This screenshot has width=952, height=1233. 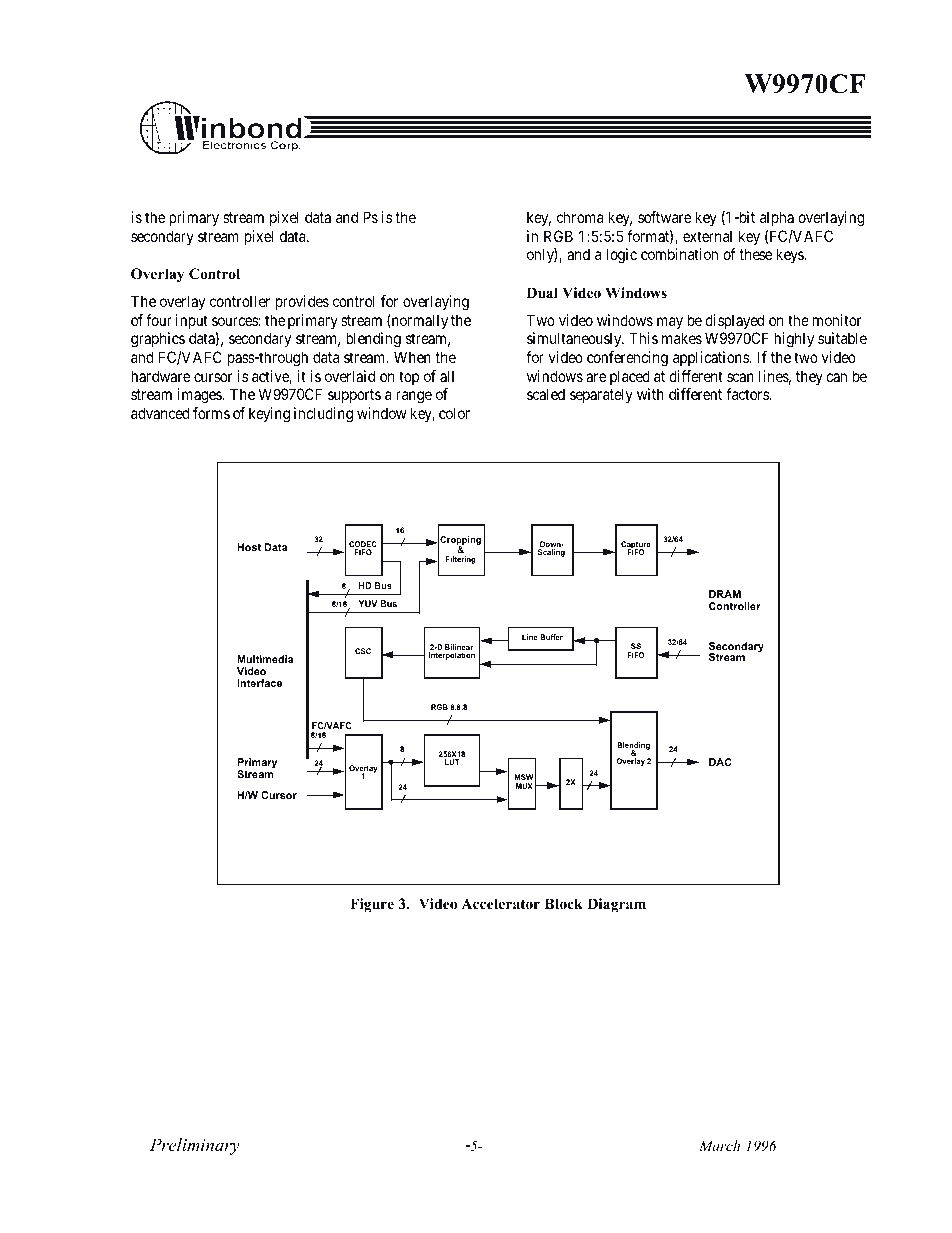 What do you see at coordinates (542, 292) in the screenshot?
I see `Dual` at bounding box center [542, 292].
